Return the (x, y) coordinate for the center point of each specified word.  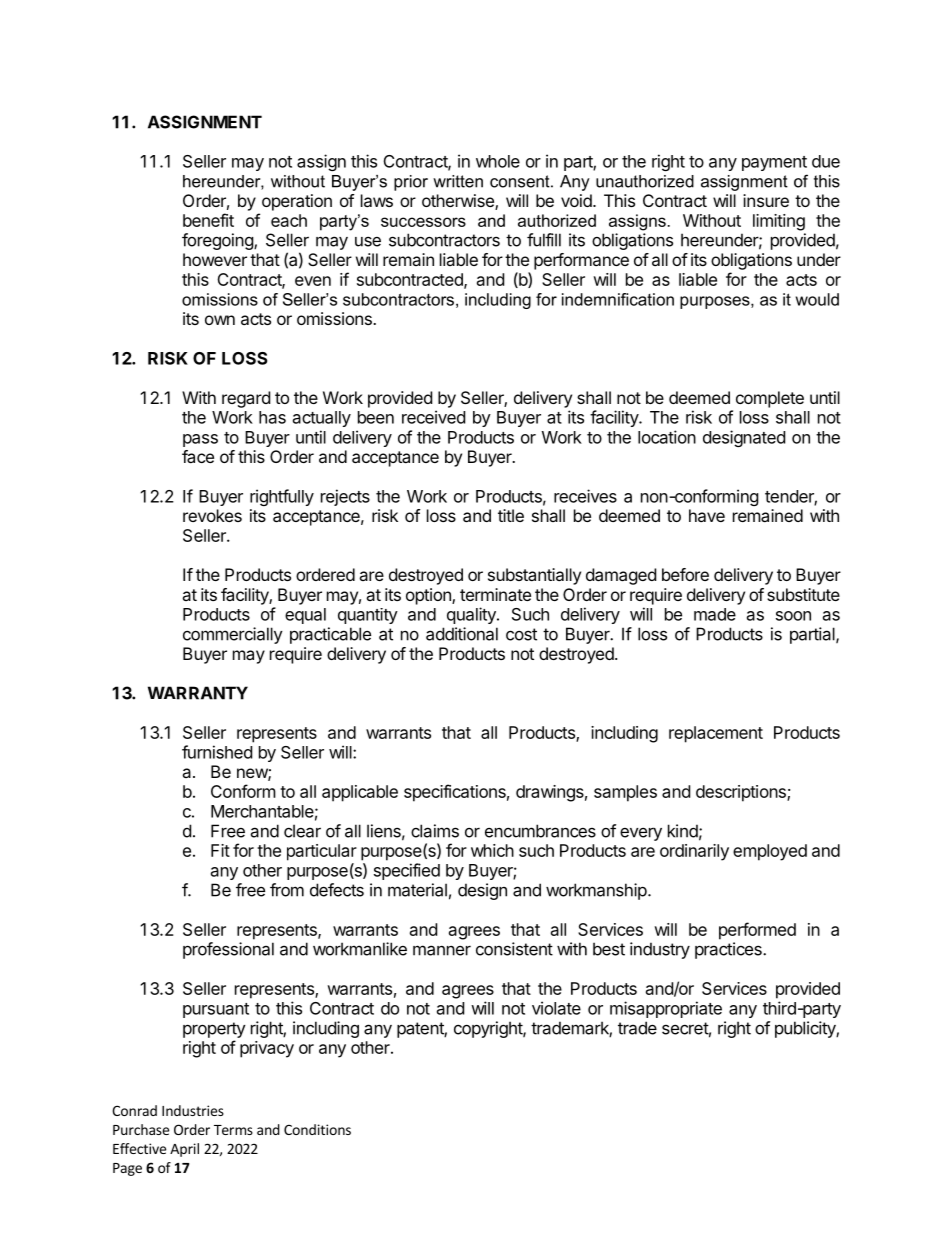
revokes (212, 515)
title (511, 515)
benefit (208, 220)
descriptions (742, 793)
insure (766, 200)
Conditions (317, 1129)
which (492, 850)
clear (302, 831)
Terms (233, 1130)
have (707, 515)
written (458, 181)
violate (556, 1008)
